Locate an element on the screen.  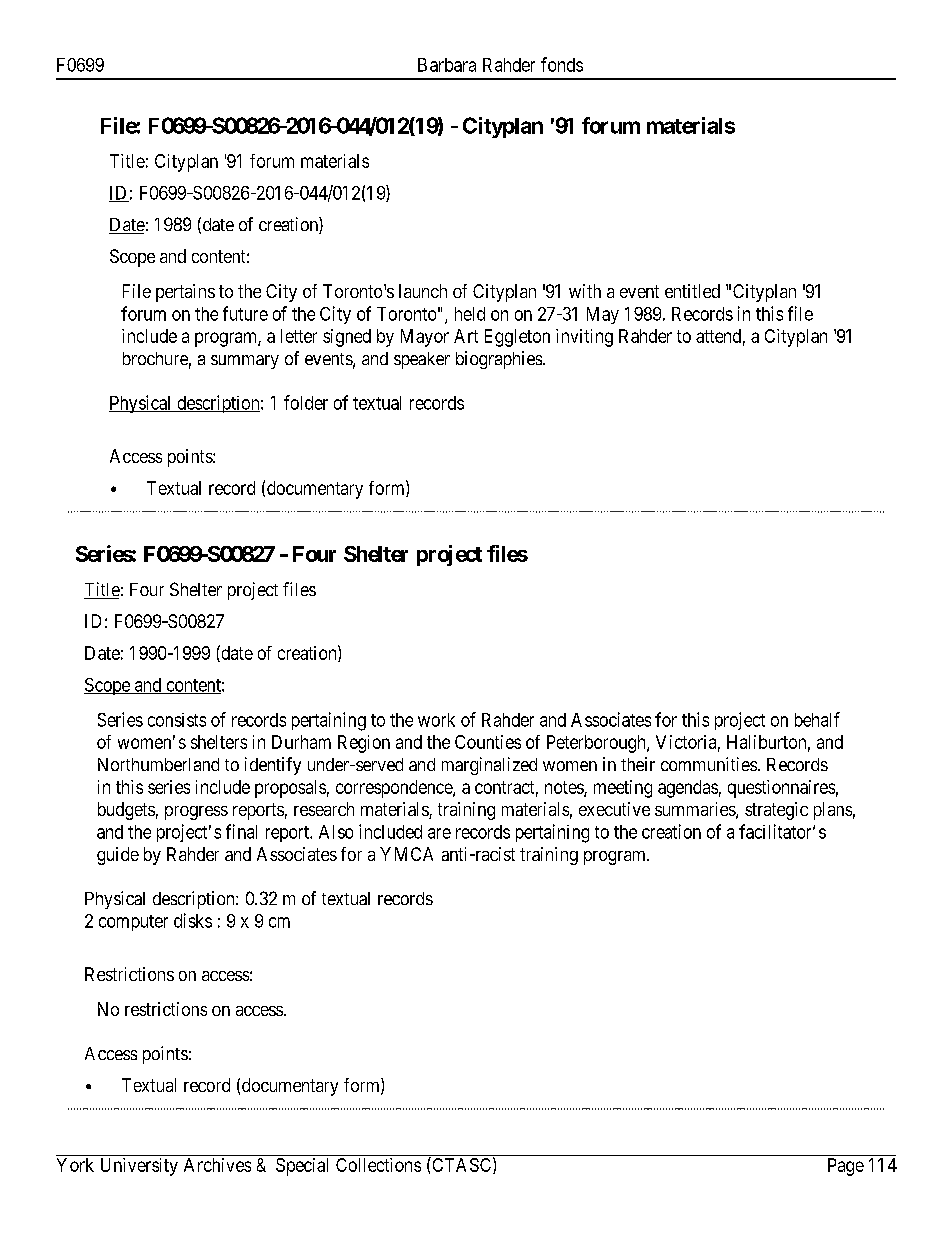
future is located at coordinates (245, 313).
